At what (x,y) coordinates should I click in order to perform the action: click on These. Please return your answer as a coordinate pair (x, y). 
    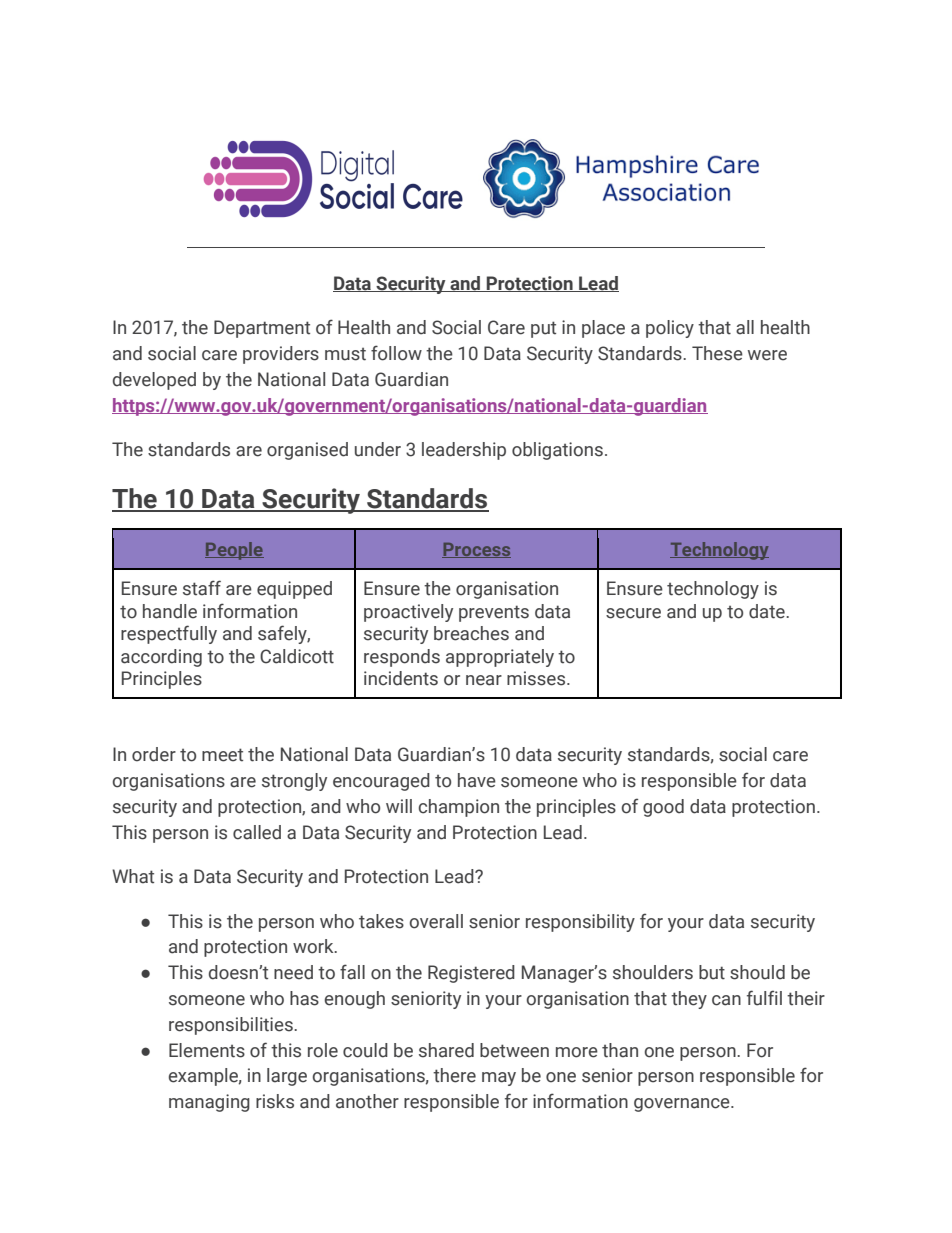
    Looking at the image, I should click on (717, 353).
